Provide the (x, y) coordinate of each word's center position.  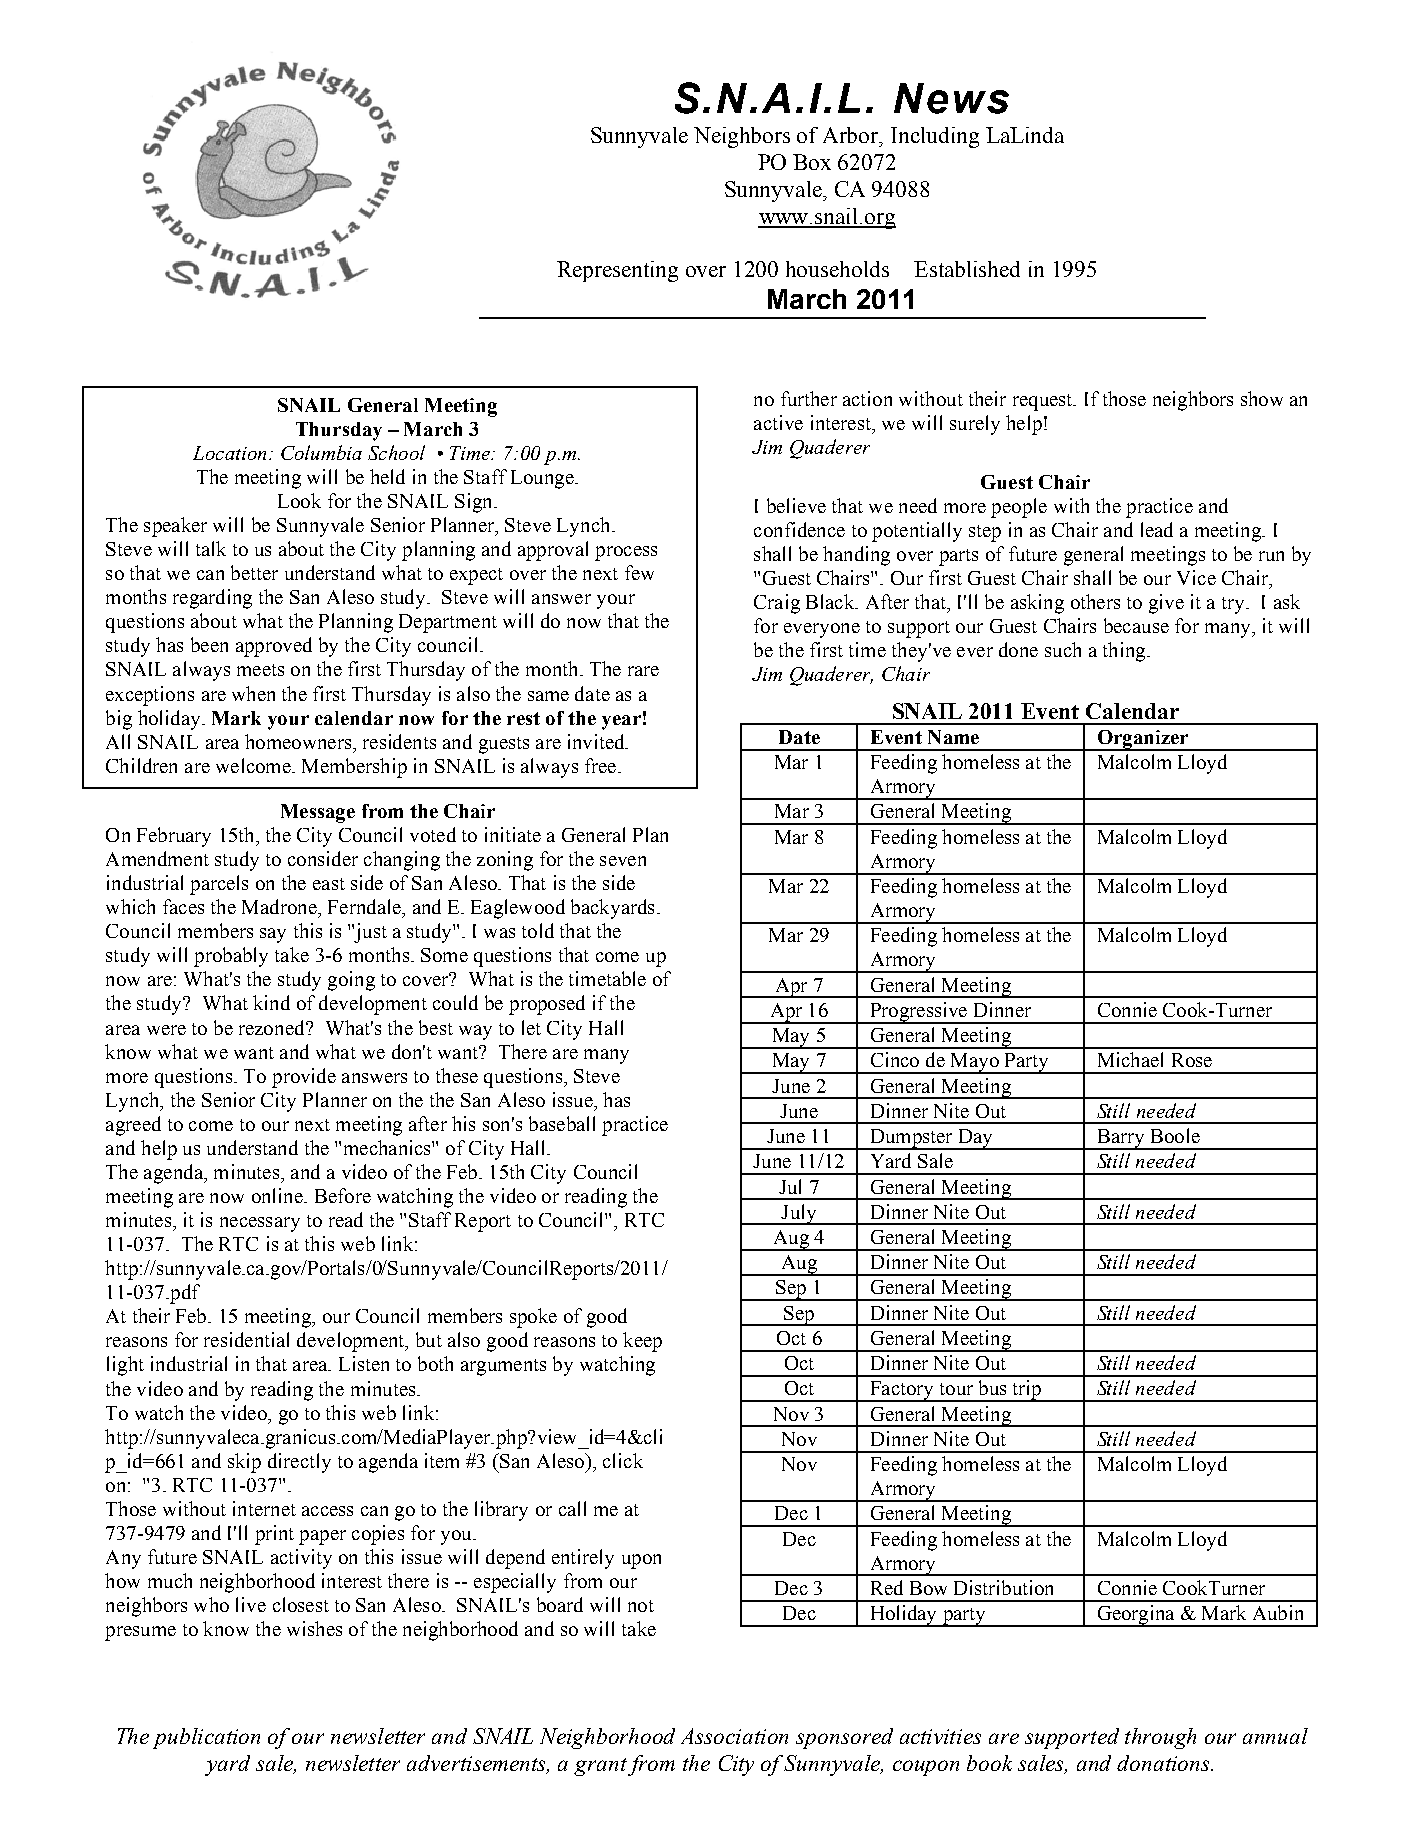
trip (1027, 1391)
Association (734, 1736)
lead (1157, 529)
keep (642, 1342)
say (273, 935)
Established (967, 269)
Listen (364, 1363)
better (254, 572)
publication (206, 1738)
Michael (1130, 1059)
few (639, 572)
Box (812, 162)
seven (623, 861)
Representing (617, 271)
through (1160, 1738)
